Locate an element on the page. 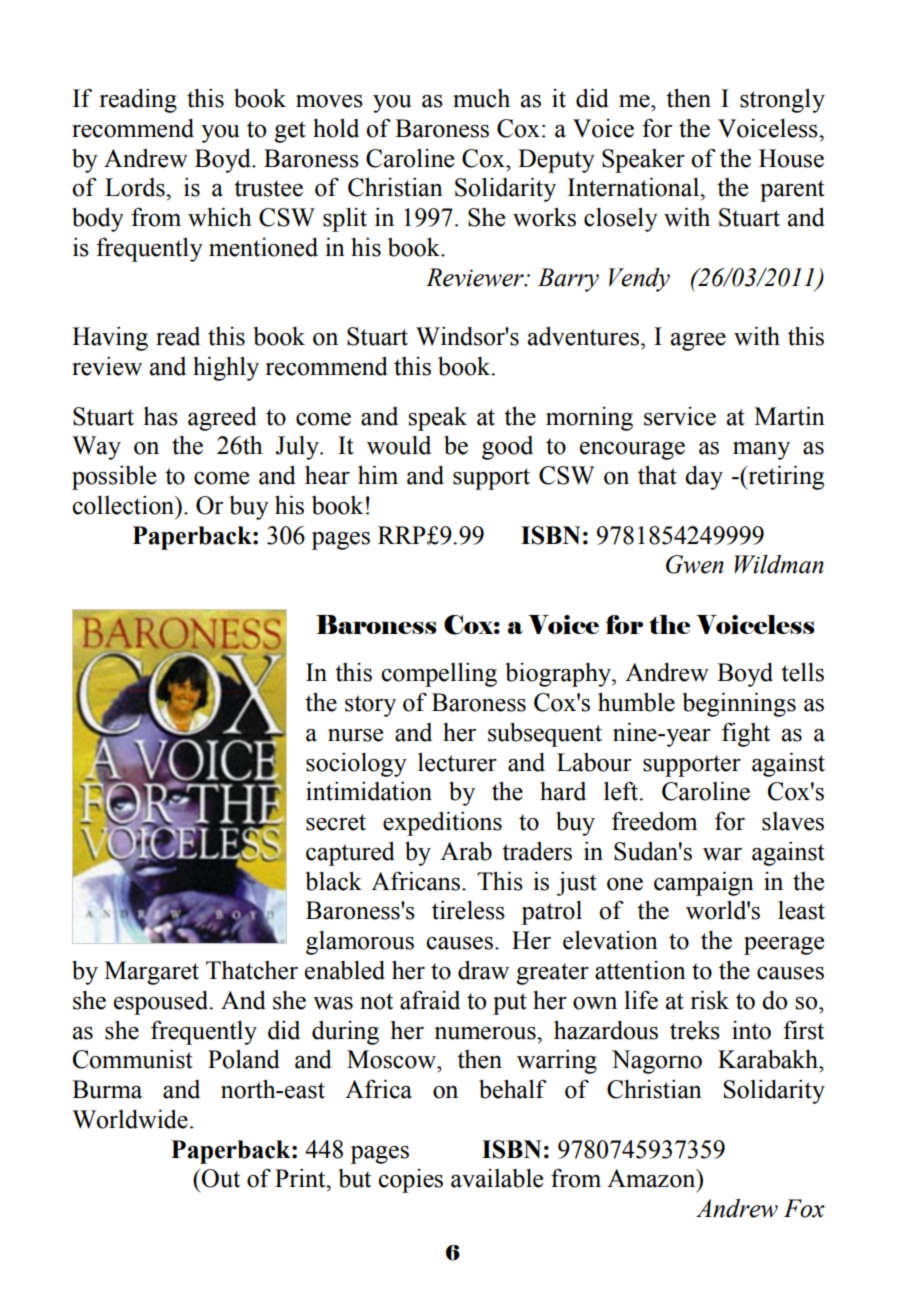 Image resolution: width=907 pixels, height=1316 pixels. collection is located at coordinates (124, 505).
